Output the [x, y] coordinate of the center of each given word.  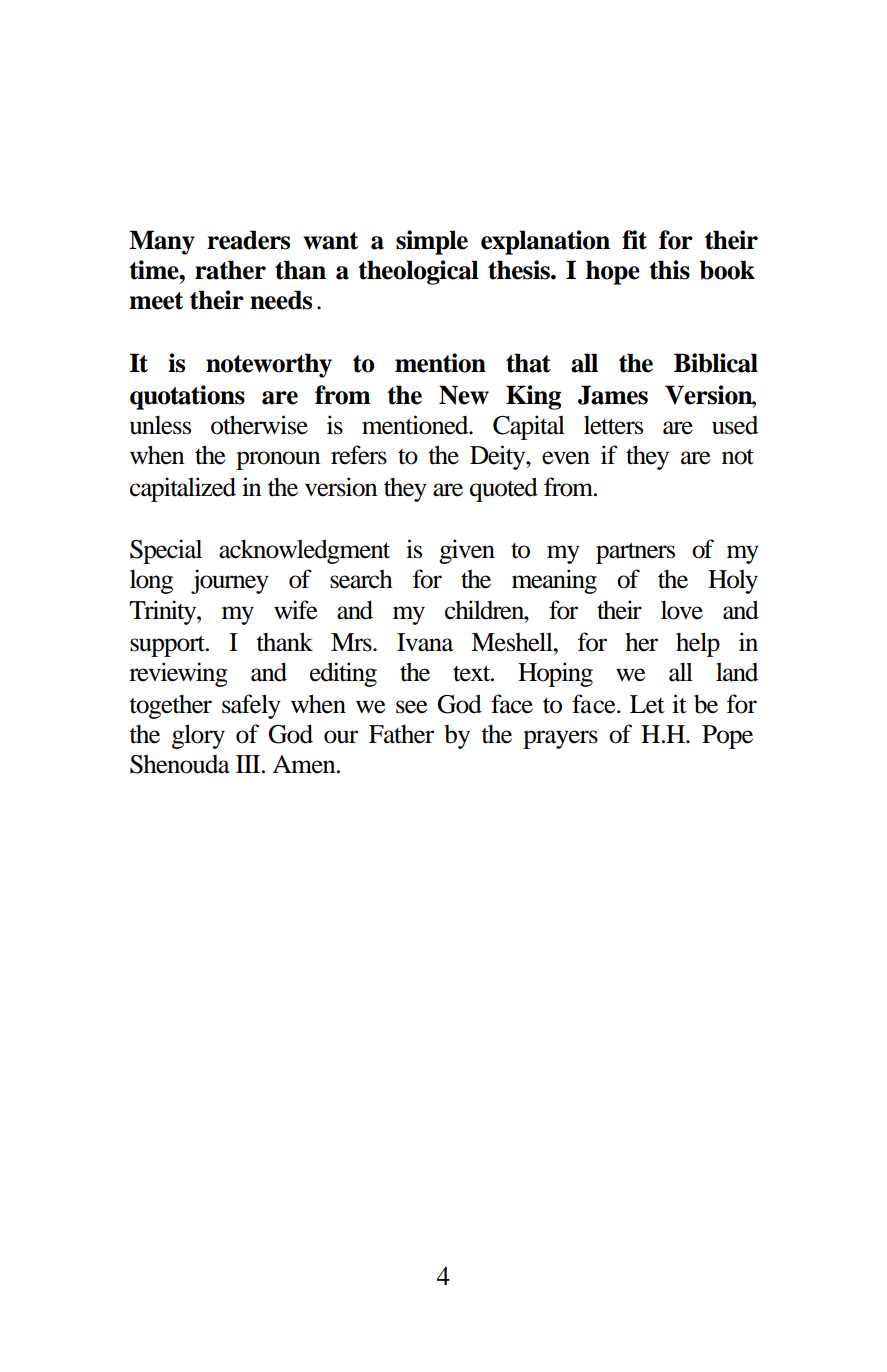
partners [635, 553]
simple [432, 242]
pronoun [278, 460]
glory [198, 736]
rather [230, 270]
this [670, 270]
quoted [504, 489]
